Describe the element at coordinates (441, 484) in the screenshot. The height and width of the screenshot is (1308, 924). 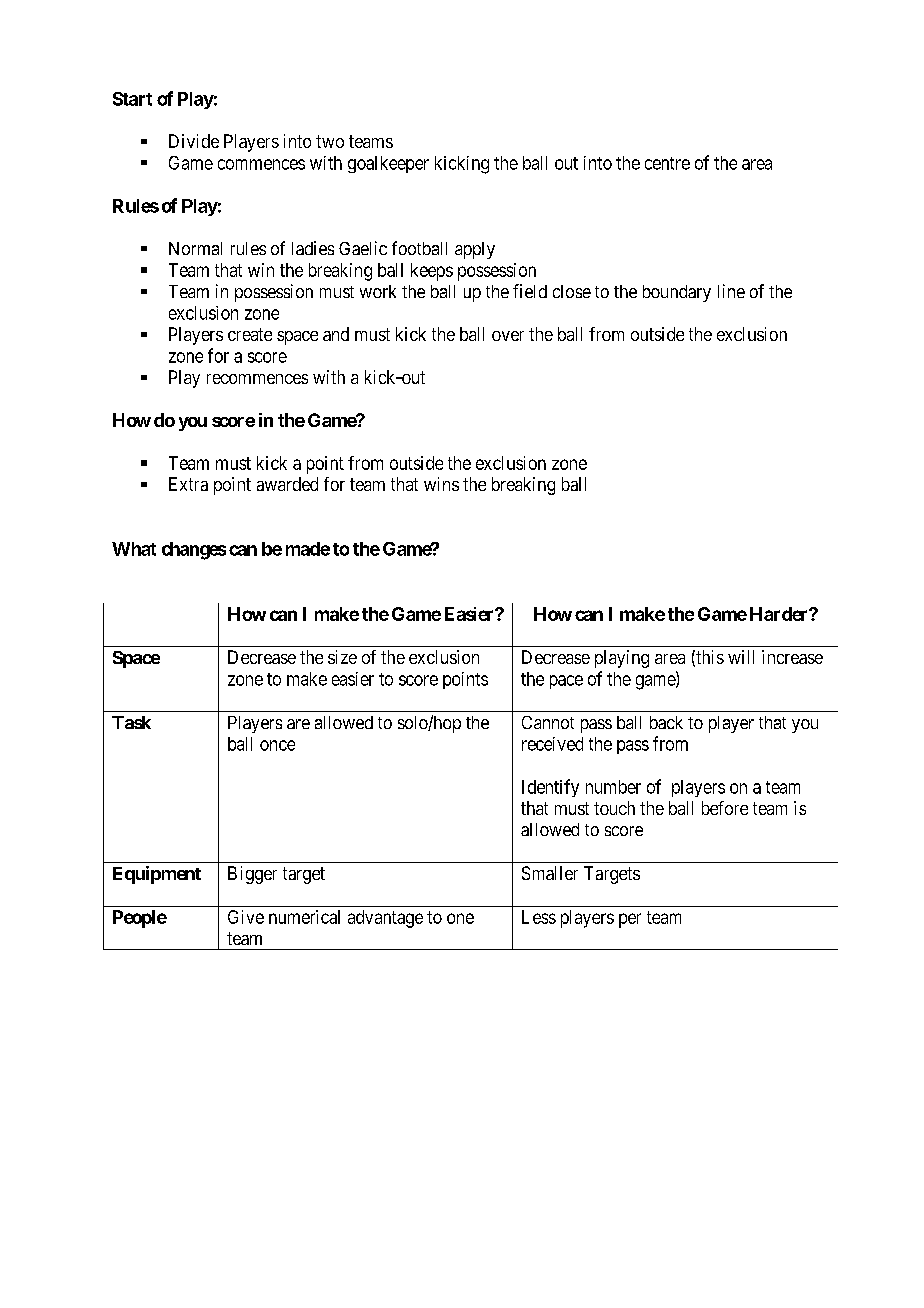
I see `wins` at that location.
